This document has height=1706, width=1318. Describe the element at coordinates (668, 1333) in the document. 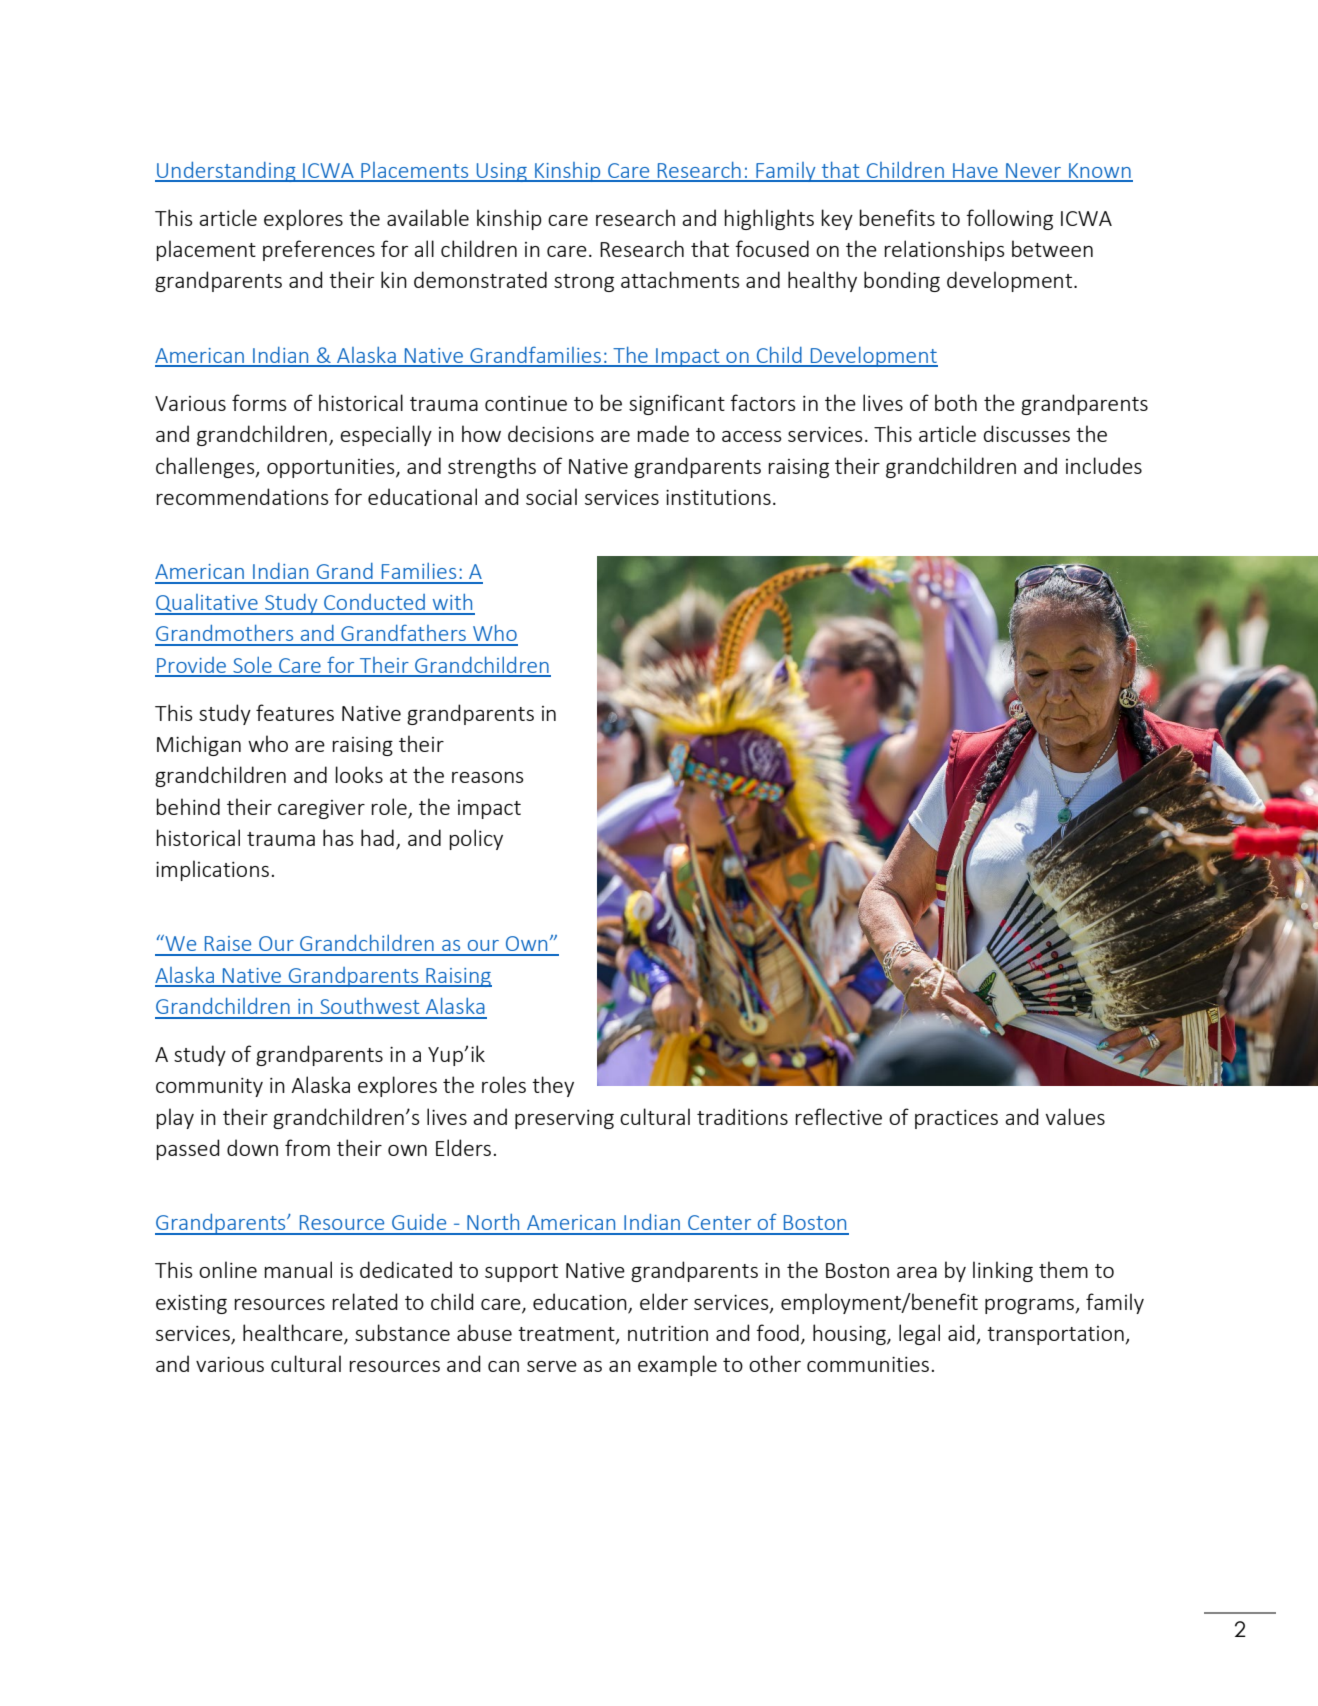

I see `nutrition` at that location.
